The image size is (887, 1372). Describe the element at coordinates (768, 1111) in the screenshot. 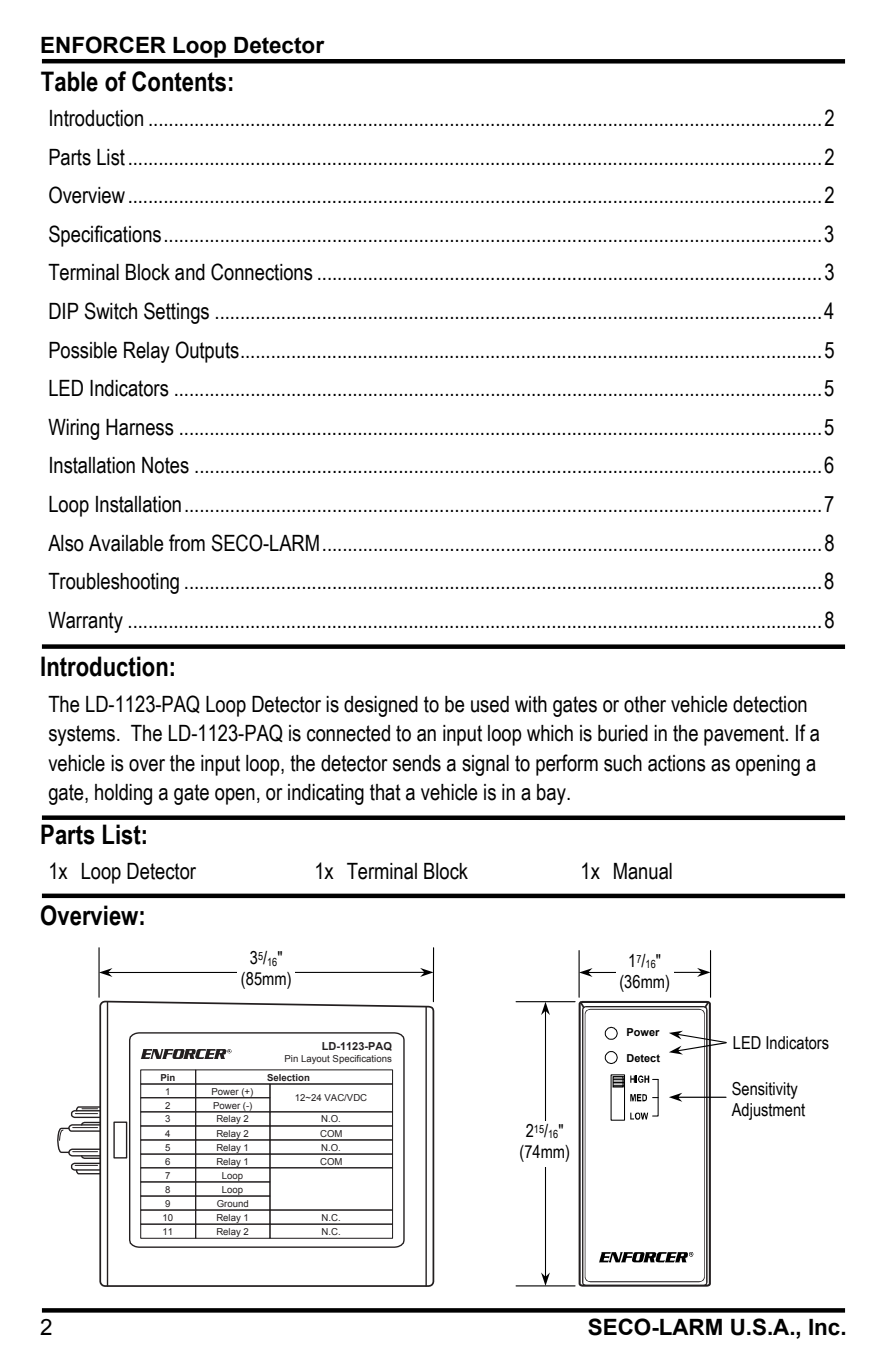

I see `Adjustment` at that location.
